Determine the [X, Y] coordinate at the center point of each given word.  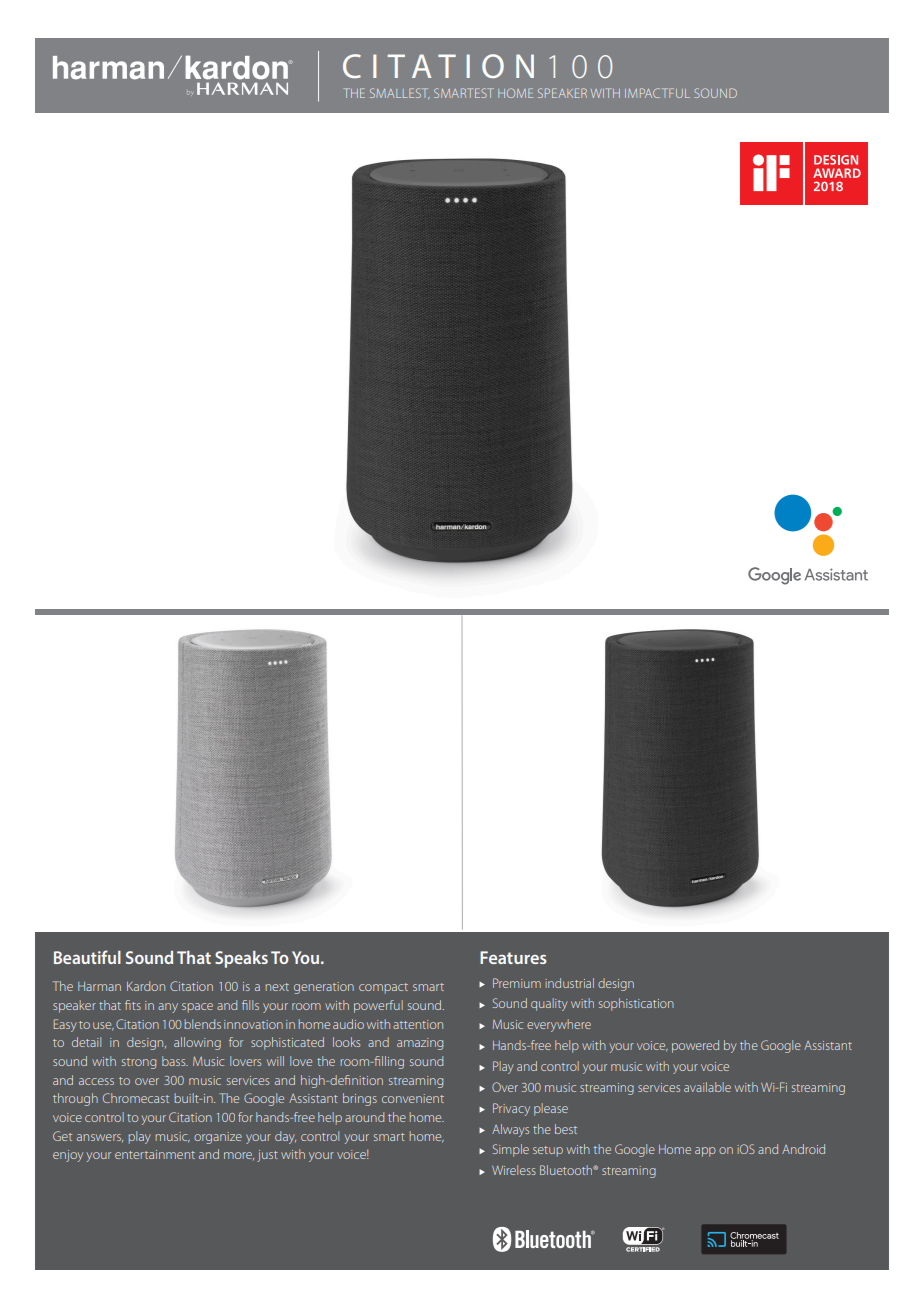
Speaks [241, 959]
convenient [413, 1098]
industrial [569, 983]
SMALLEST [400, 93]
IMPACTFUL [657, 93]
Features [513, 957]
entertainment [155, 1154]
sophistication [636, 1004]
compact [383, 988]
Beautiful [87, 957]
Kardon [146, 986]
